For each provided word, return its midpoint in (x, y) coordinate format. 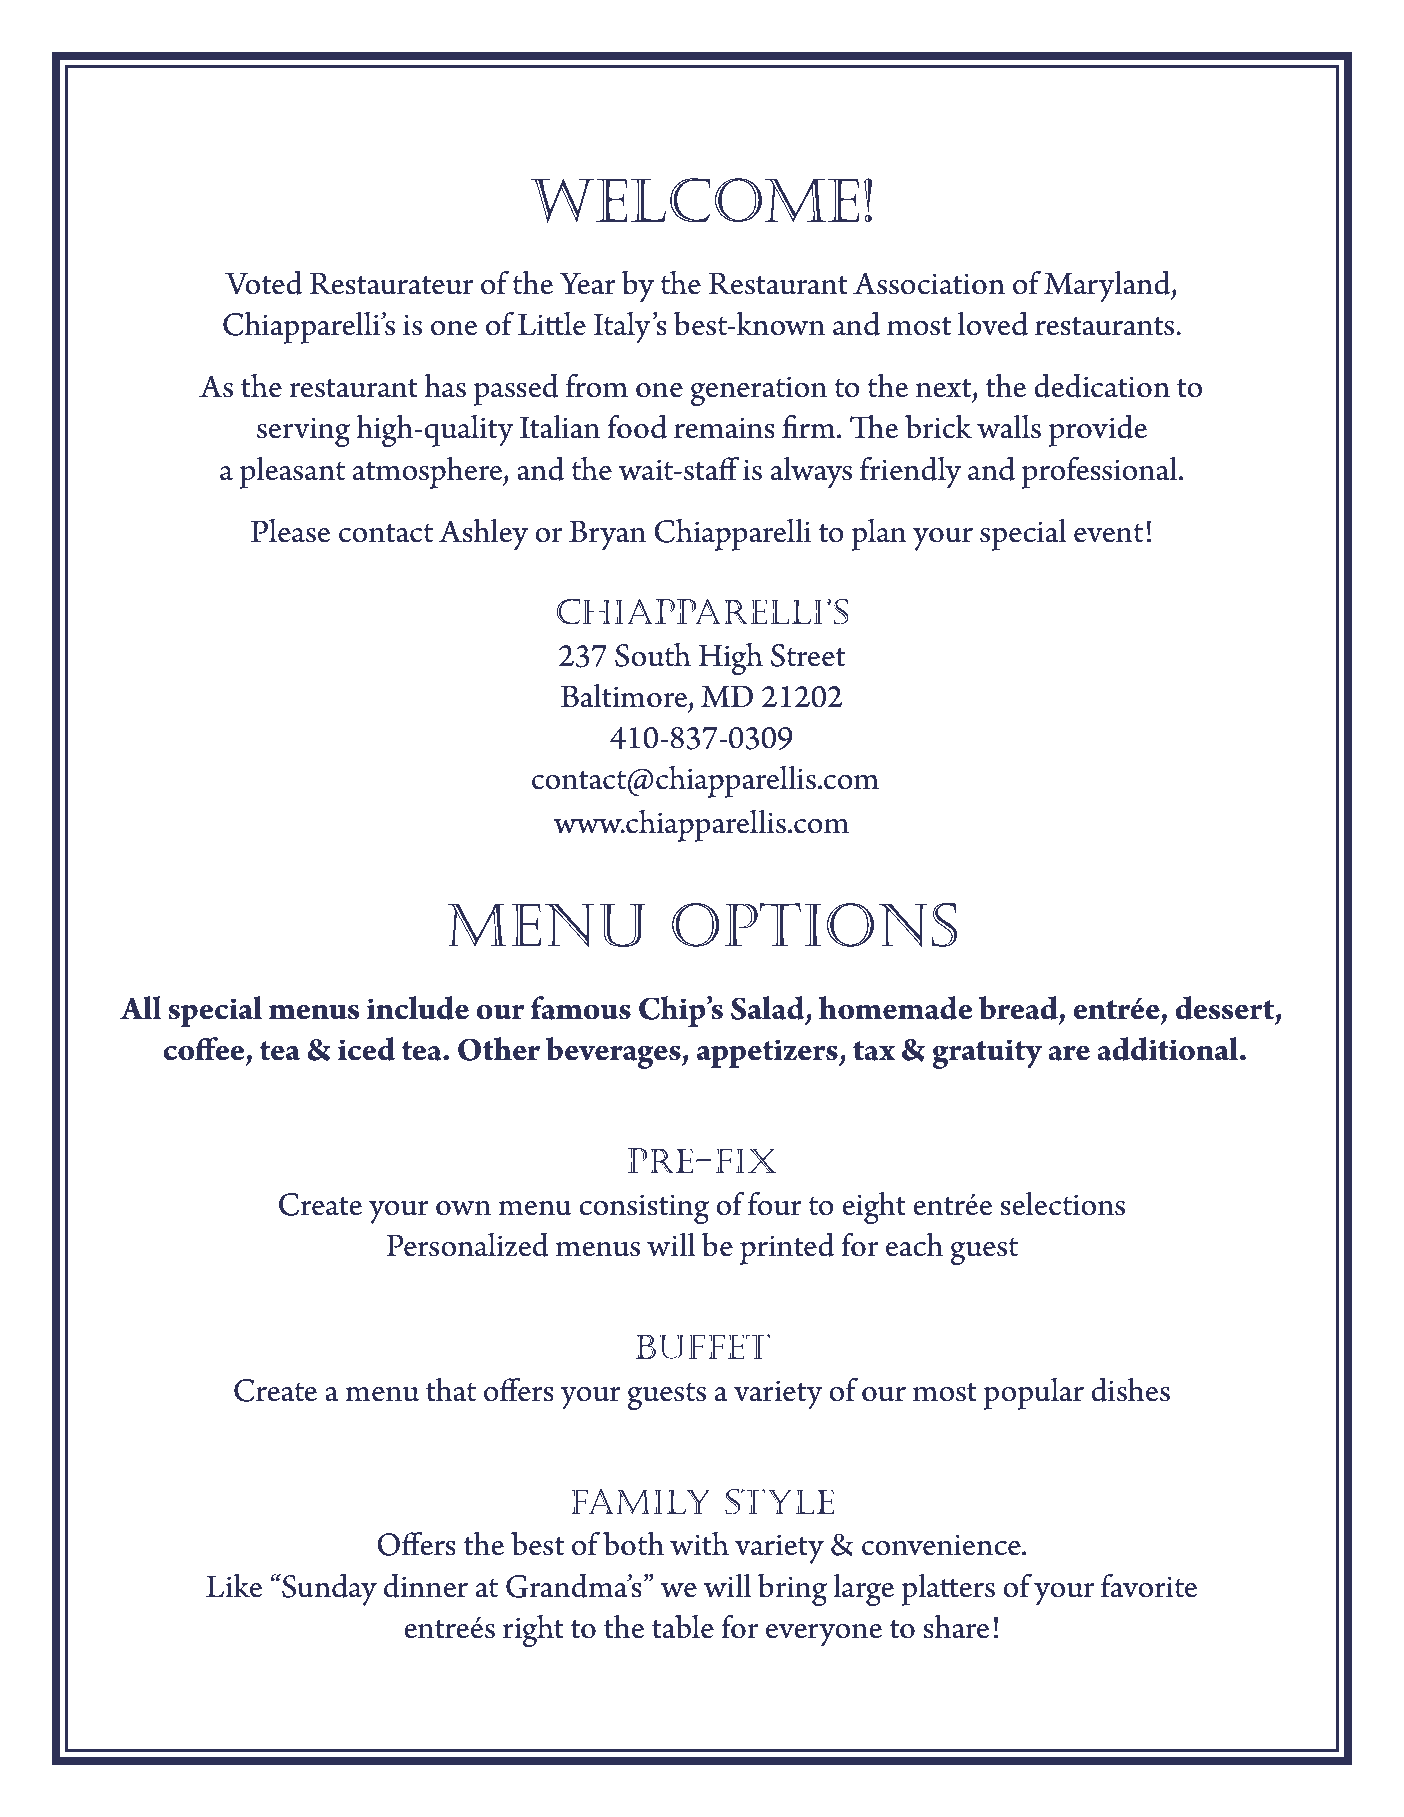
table (683, 1627)
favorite (1149, 1585)
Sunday (328, 1590)
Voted (263, 283)
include (418, 1008)
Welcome (694, 200)
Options (814, 925)
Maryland (1108, 287)
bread (1018, 1008)
